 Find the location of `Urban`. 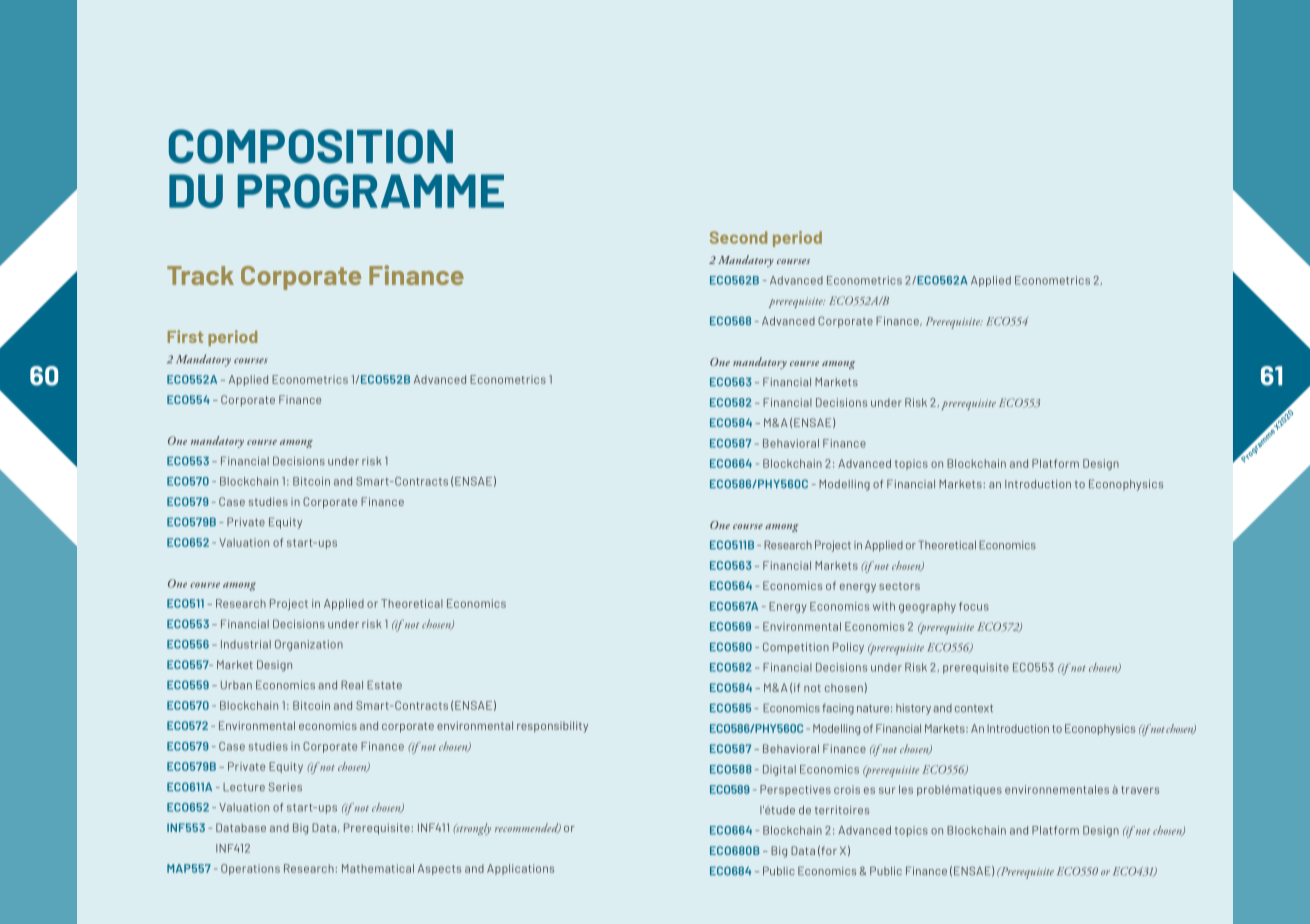

Urban is located at coordinates (236, 685).
